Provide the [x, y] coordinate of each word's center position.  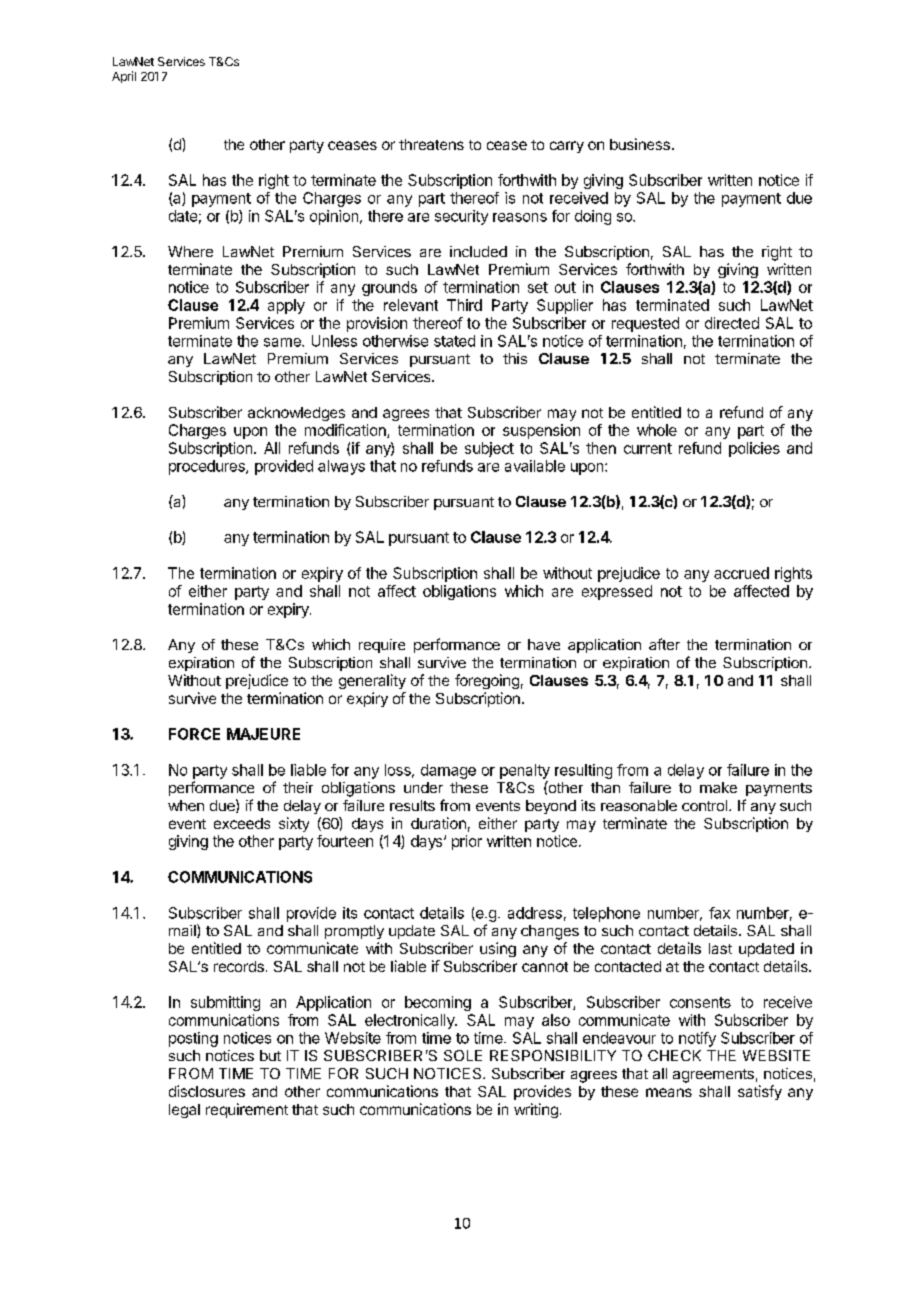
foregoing [487, 681]
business [640, 144]
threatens [431, 144]
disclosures [207, 1091]
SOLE [463, 1055]
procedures [208, 467]
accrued [741, 573]
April [124, 77]
